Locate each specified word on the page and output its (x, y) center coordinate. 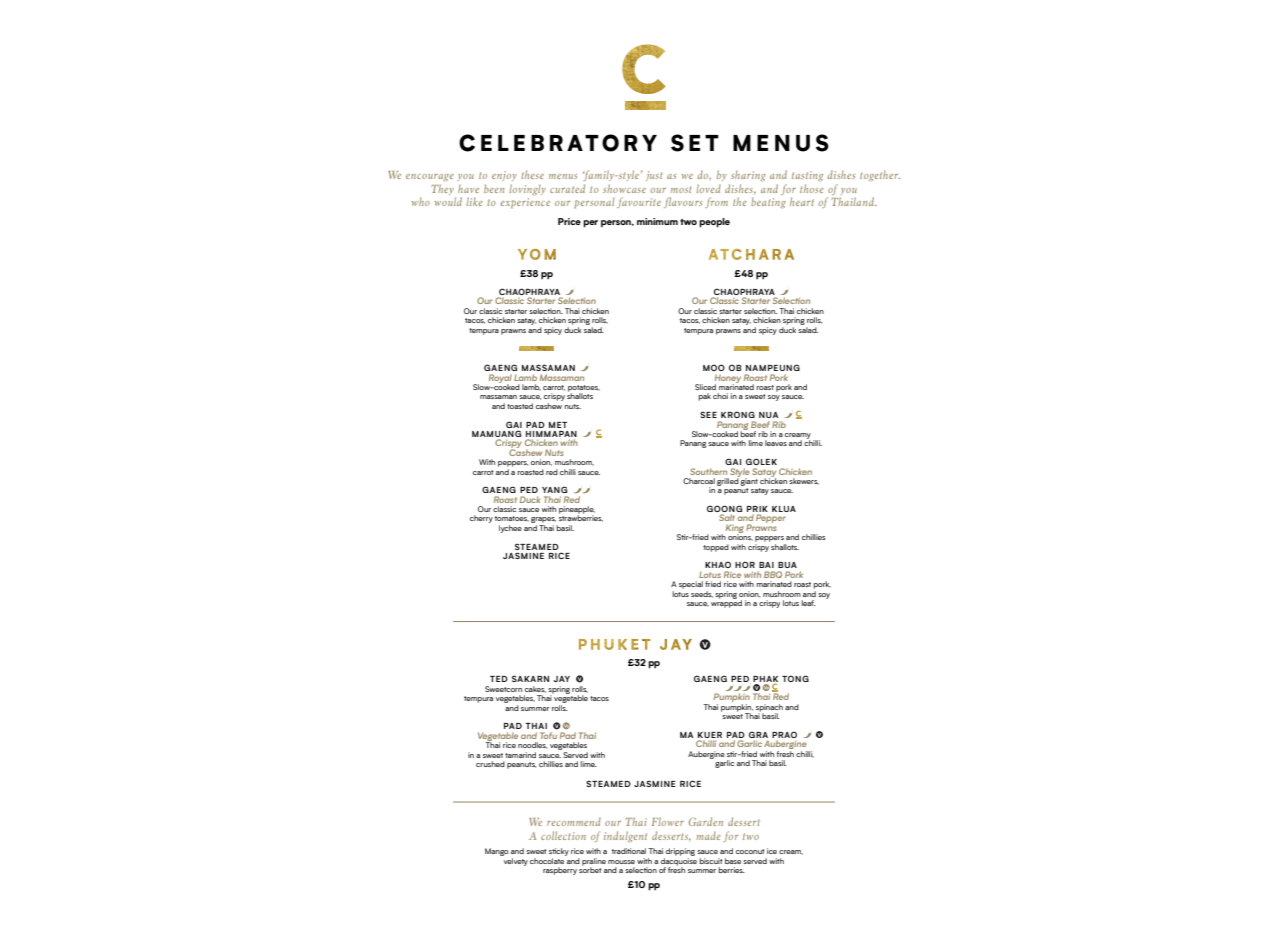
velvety (514, 860)
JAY (561, 679)
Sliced (705, 387)
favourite (639, 202)
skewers (804, 481)
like (474, 201)
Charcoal (699, 481)
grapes (543, 521)
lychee (510, 529)
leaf (808, 603)
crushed (490, 764)
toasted (520, 406)
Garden (706, 821)
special (691, 585)
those (812, 188)
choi (720, 396)
